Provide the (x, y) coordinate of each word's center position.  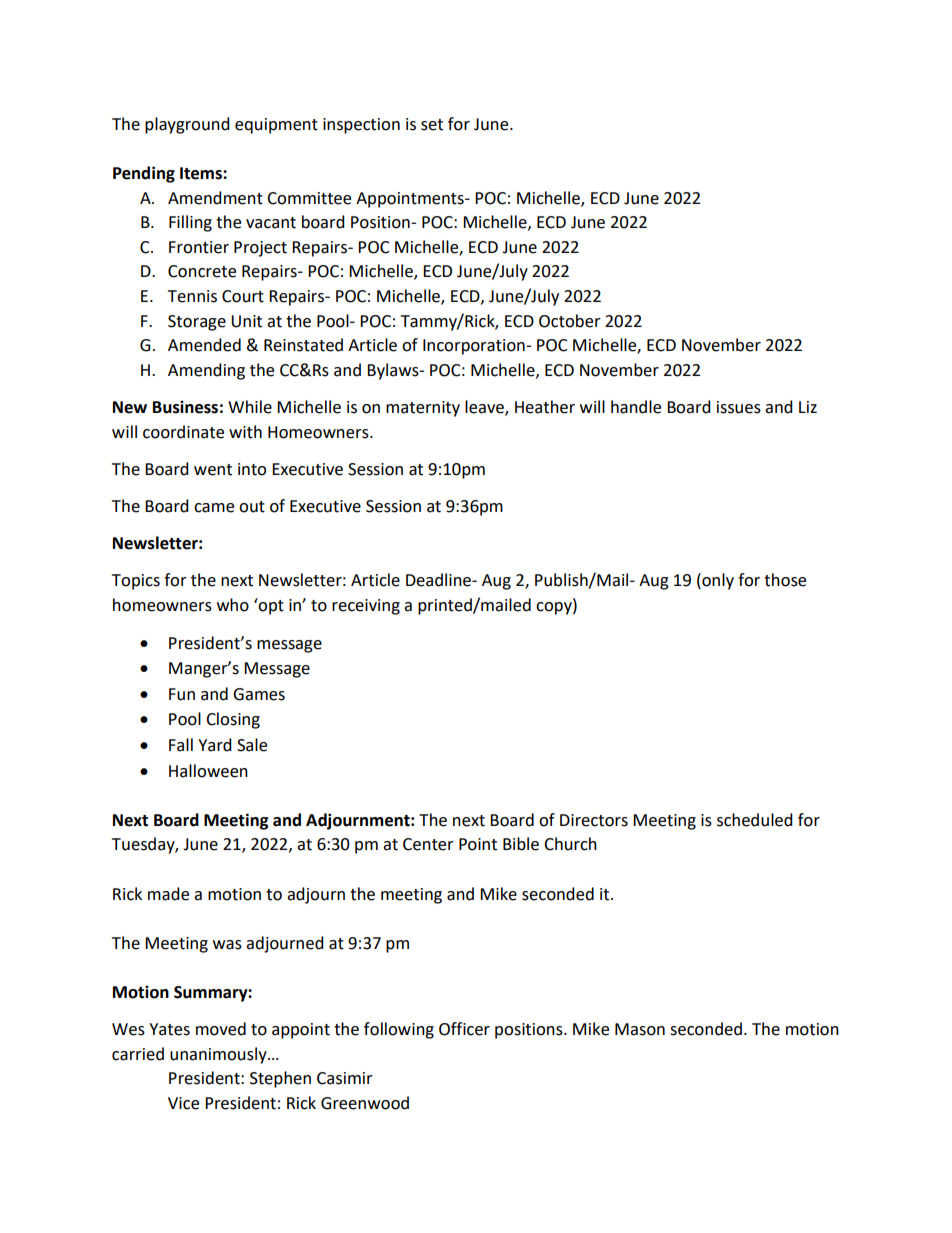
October (570, 321)
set (432, 125)
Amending (206, 371)
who (233, 605)
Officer (464, 1029)
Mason (640, 1029)
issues (739, 407)
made (168, 894)
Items (202, 173)
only (717, 581)
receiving (366, 607)
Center (428, 844)
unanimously (219, 1055)
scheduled (755, 820)
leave (485, 408)
